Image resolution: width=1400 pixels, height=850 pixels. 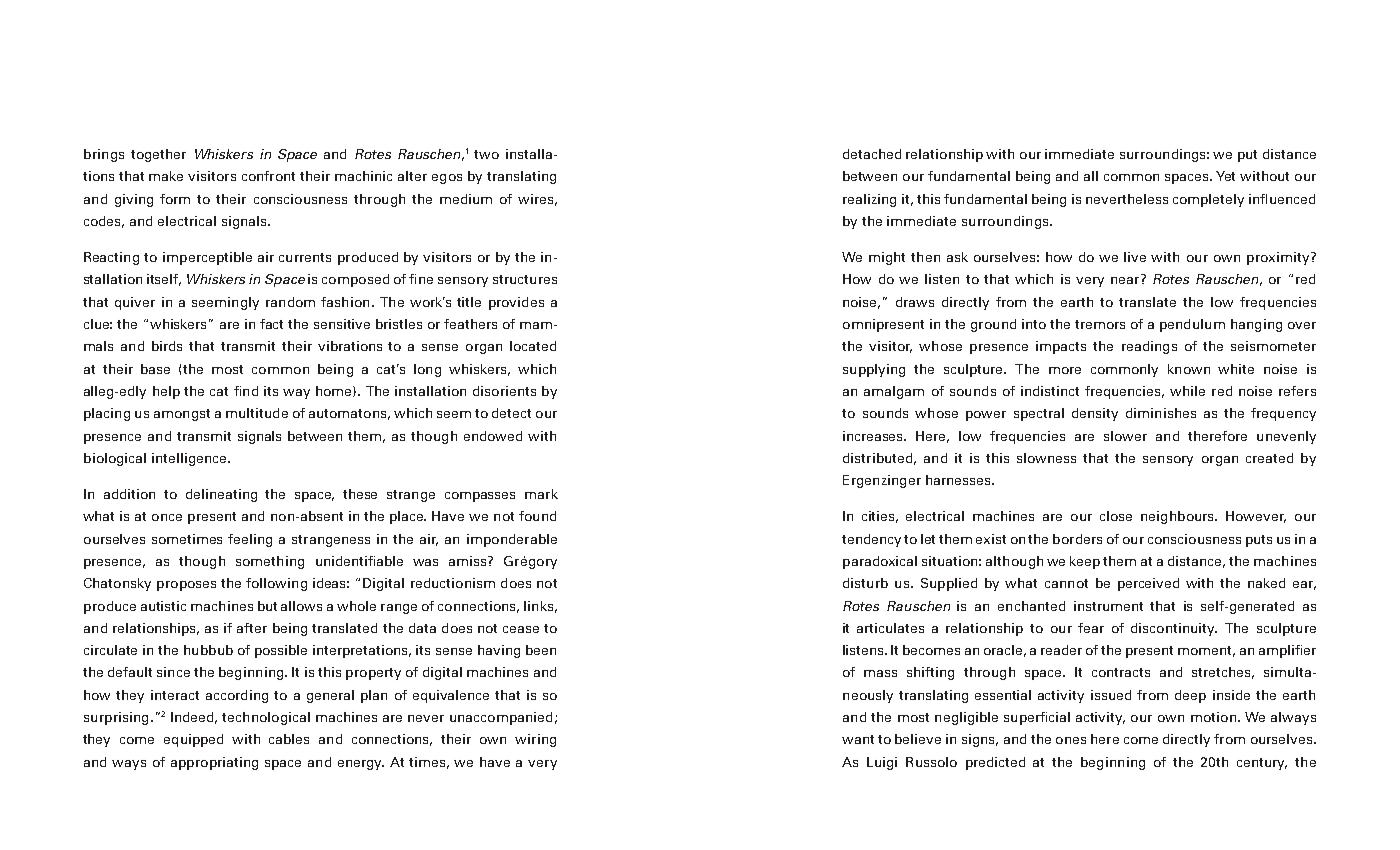 I want to click on diminishes, so click(x=1161, y=413).
